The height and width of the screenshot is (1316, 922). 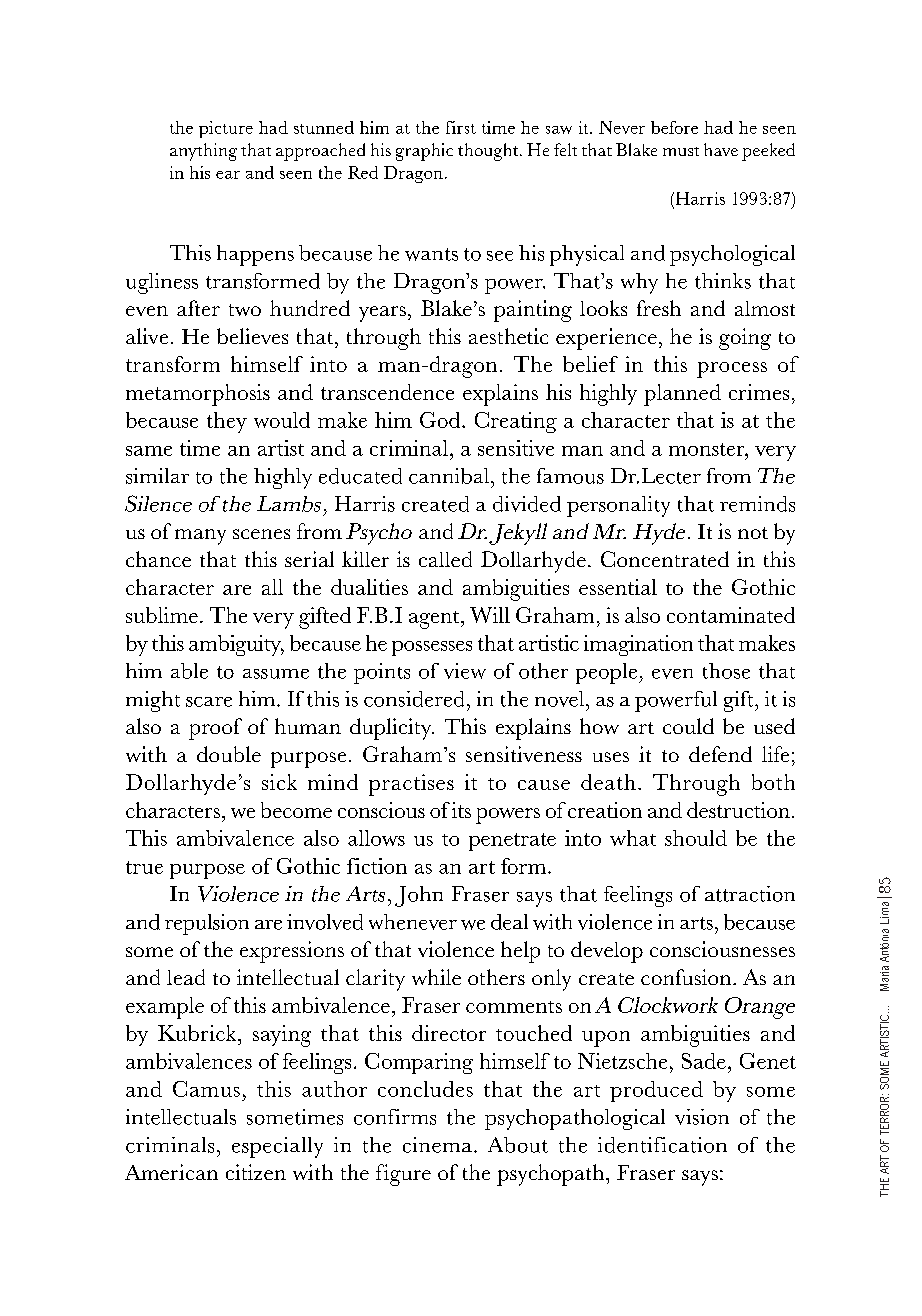 I want to click on citizen, so click(x=256, y=1172).
